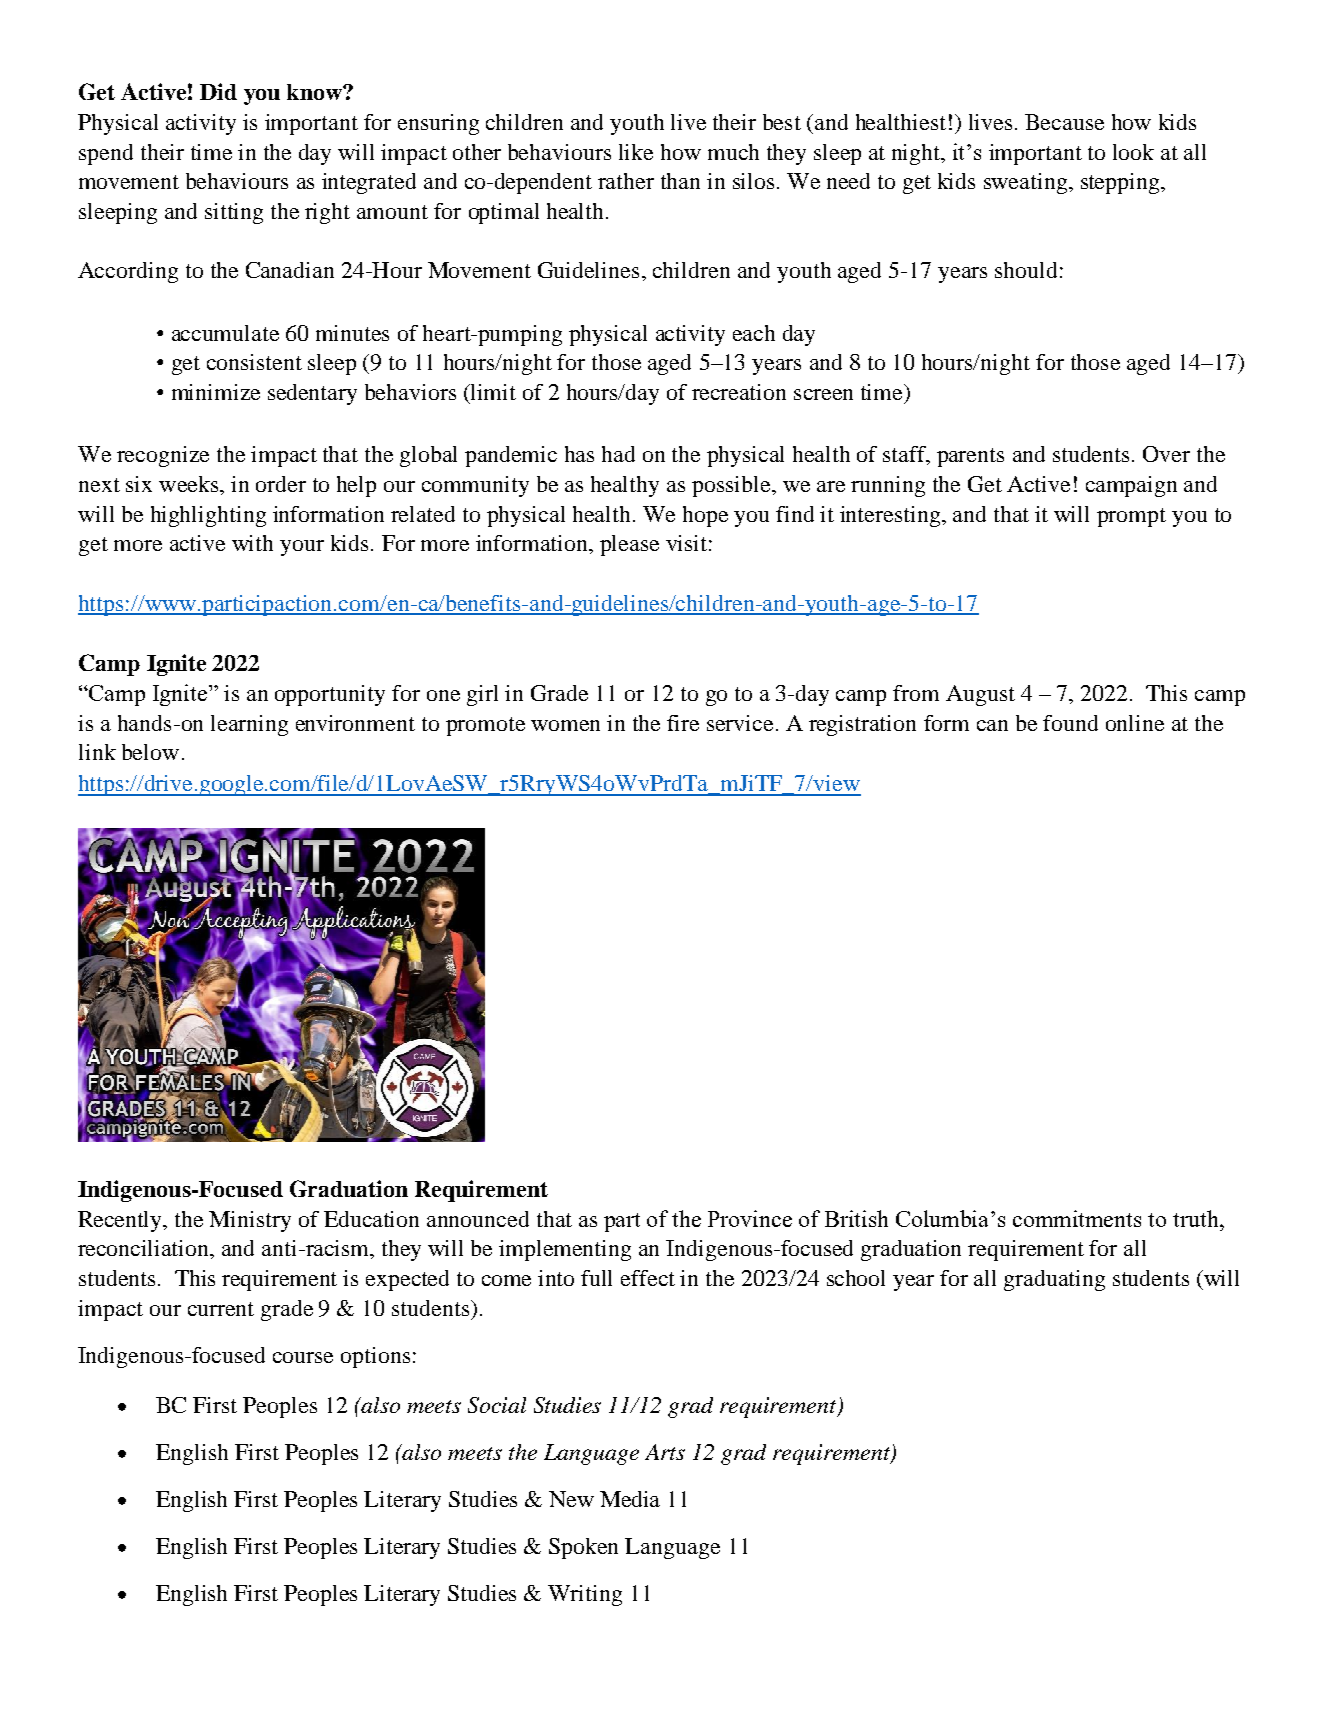  Describe the element at coordinates (636, 152) in the image. I see `like` at that location.
